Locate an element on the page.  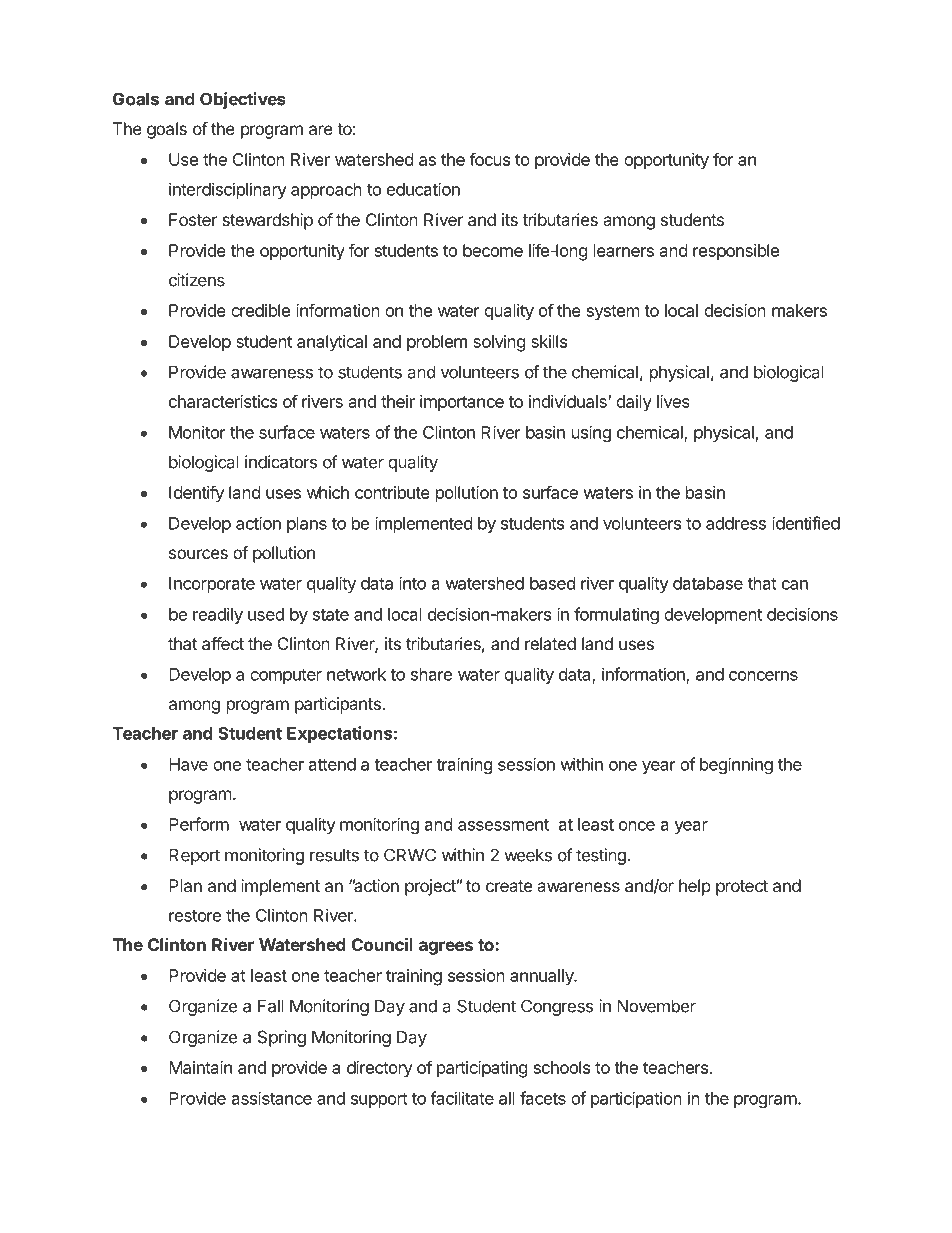
create is located at coordinates (509, 886).
